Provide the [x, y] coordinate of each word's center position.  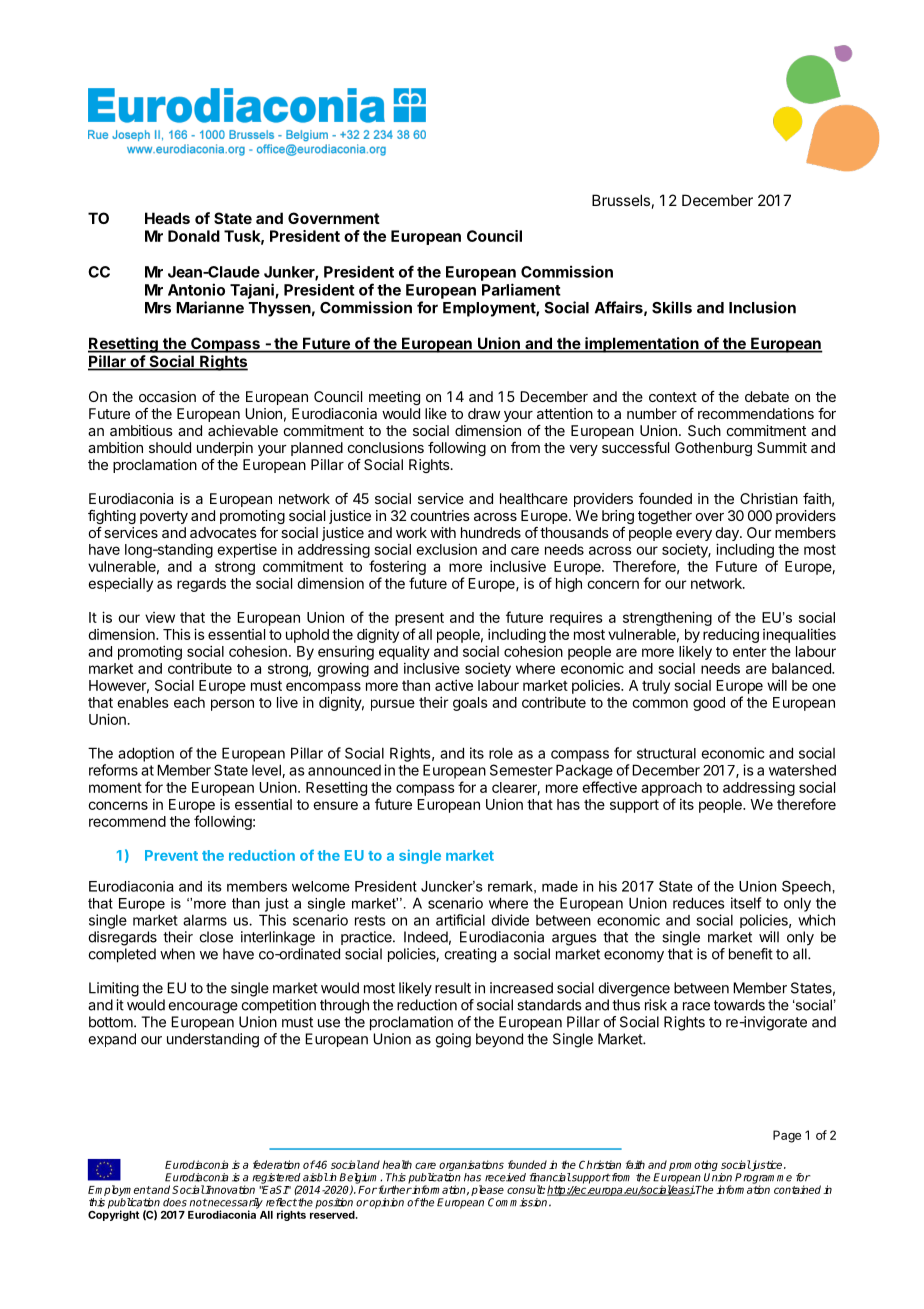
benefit [751, 954]
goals [470, 704]
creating [470, 955]
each [189, 702]
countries [440, 515]
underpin [225, 449]
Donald [194, 236]
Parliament [521, 289]
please [487, 1190]
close [216, 937]
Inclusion [762, 307]
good [709, 704]
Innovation [229, 1189]
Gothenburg [713, 449]
